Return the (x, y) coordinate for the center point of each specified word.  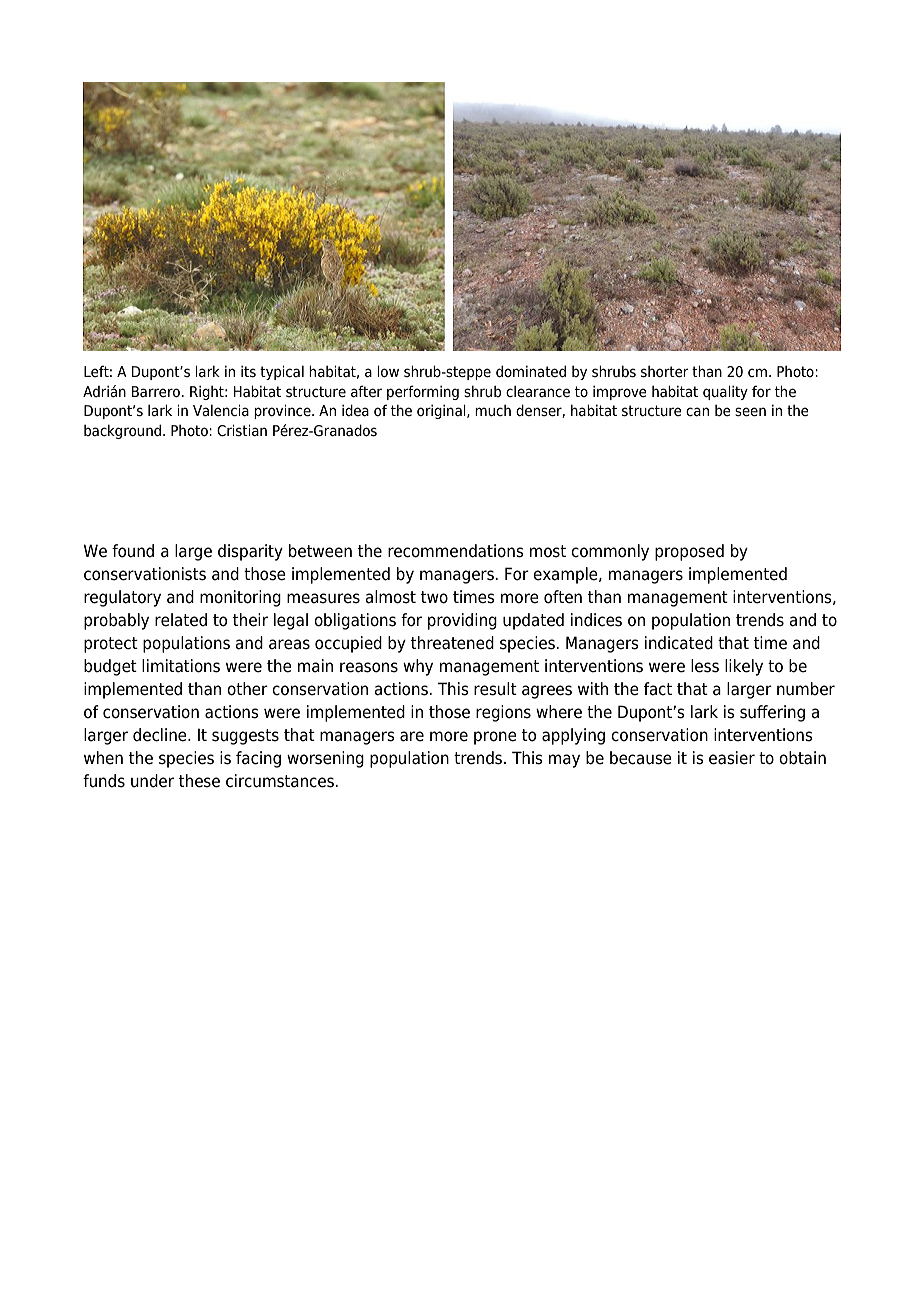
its (248, 372)
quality (725, 392)
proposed (689, 552)
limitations (181, 666)
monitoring (240, 598)
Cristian (242, 430)
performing (423, 392)
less (705, 666)
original (442, 411)
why (418, 667)
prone (495, 738)
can (697, 412)
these (199, 781)
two (434, 597)
